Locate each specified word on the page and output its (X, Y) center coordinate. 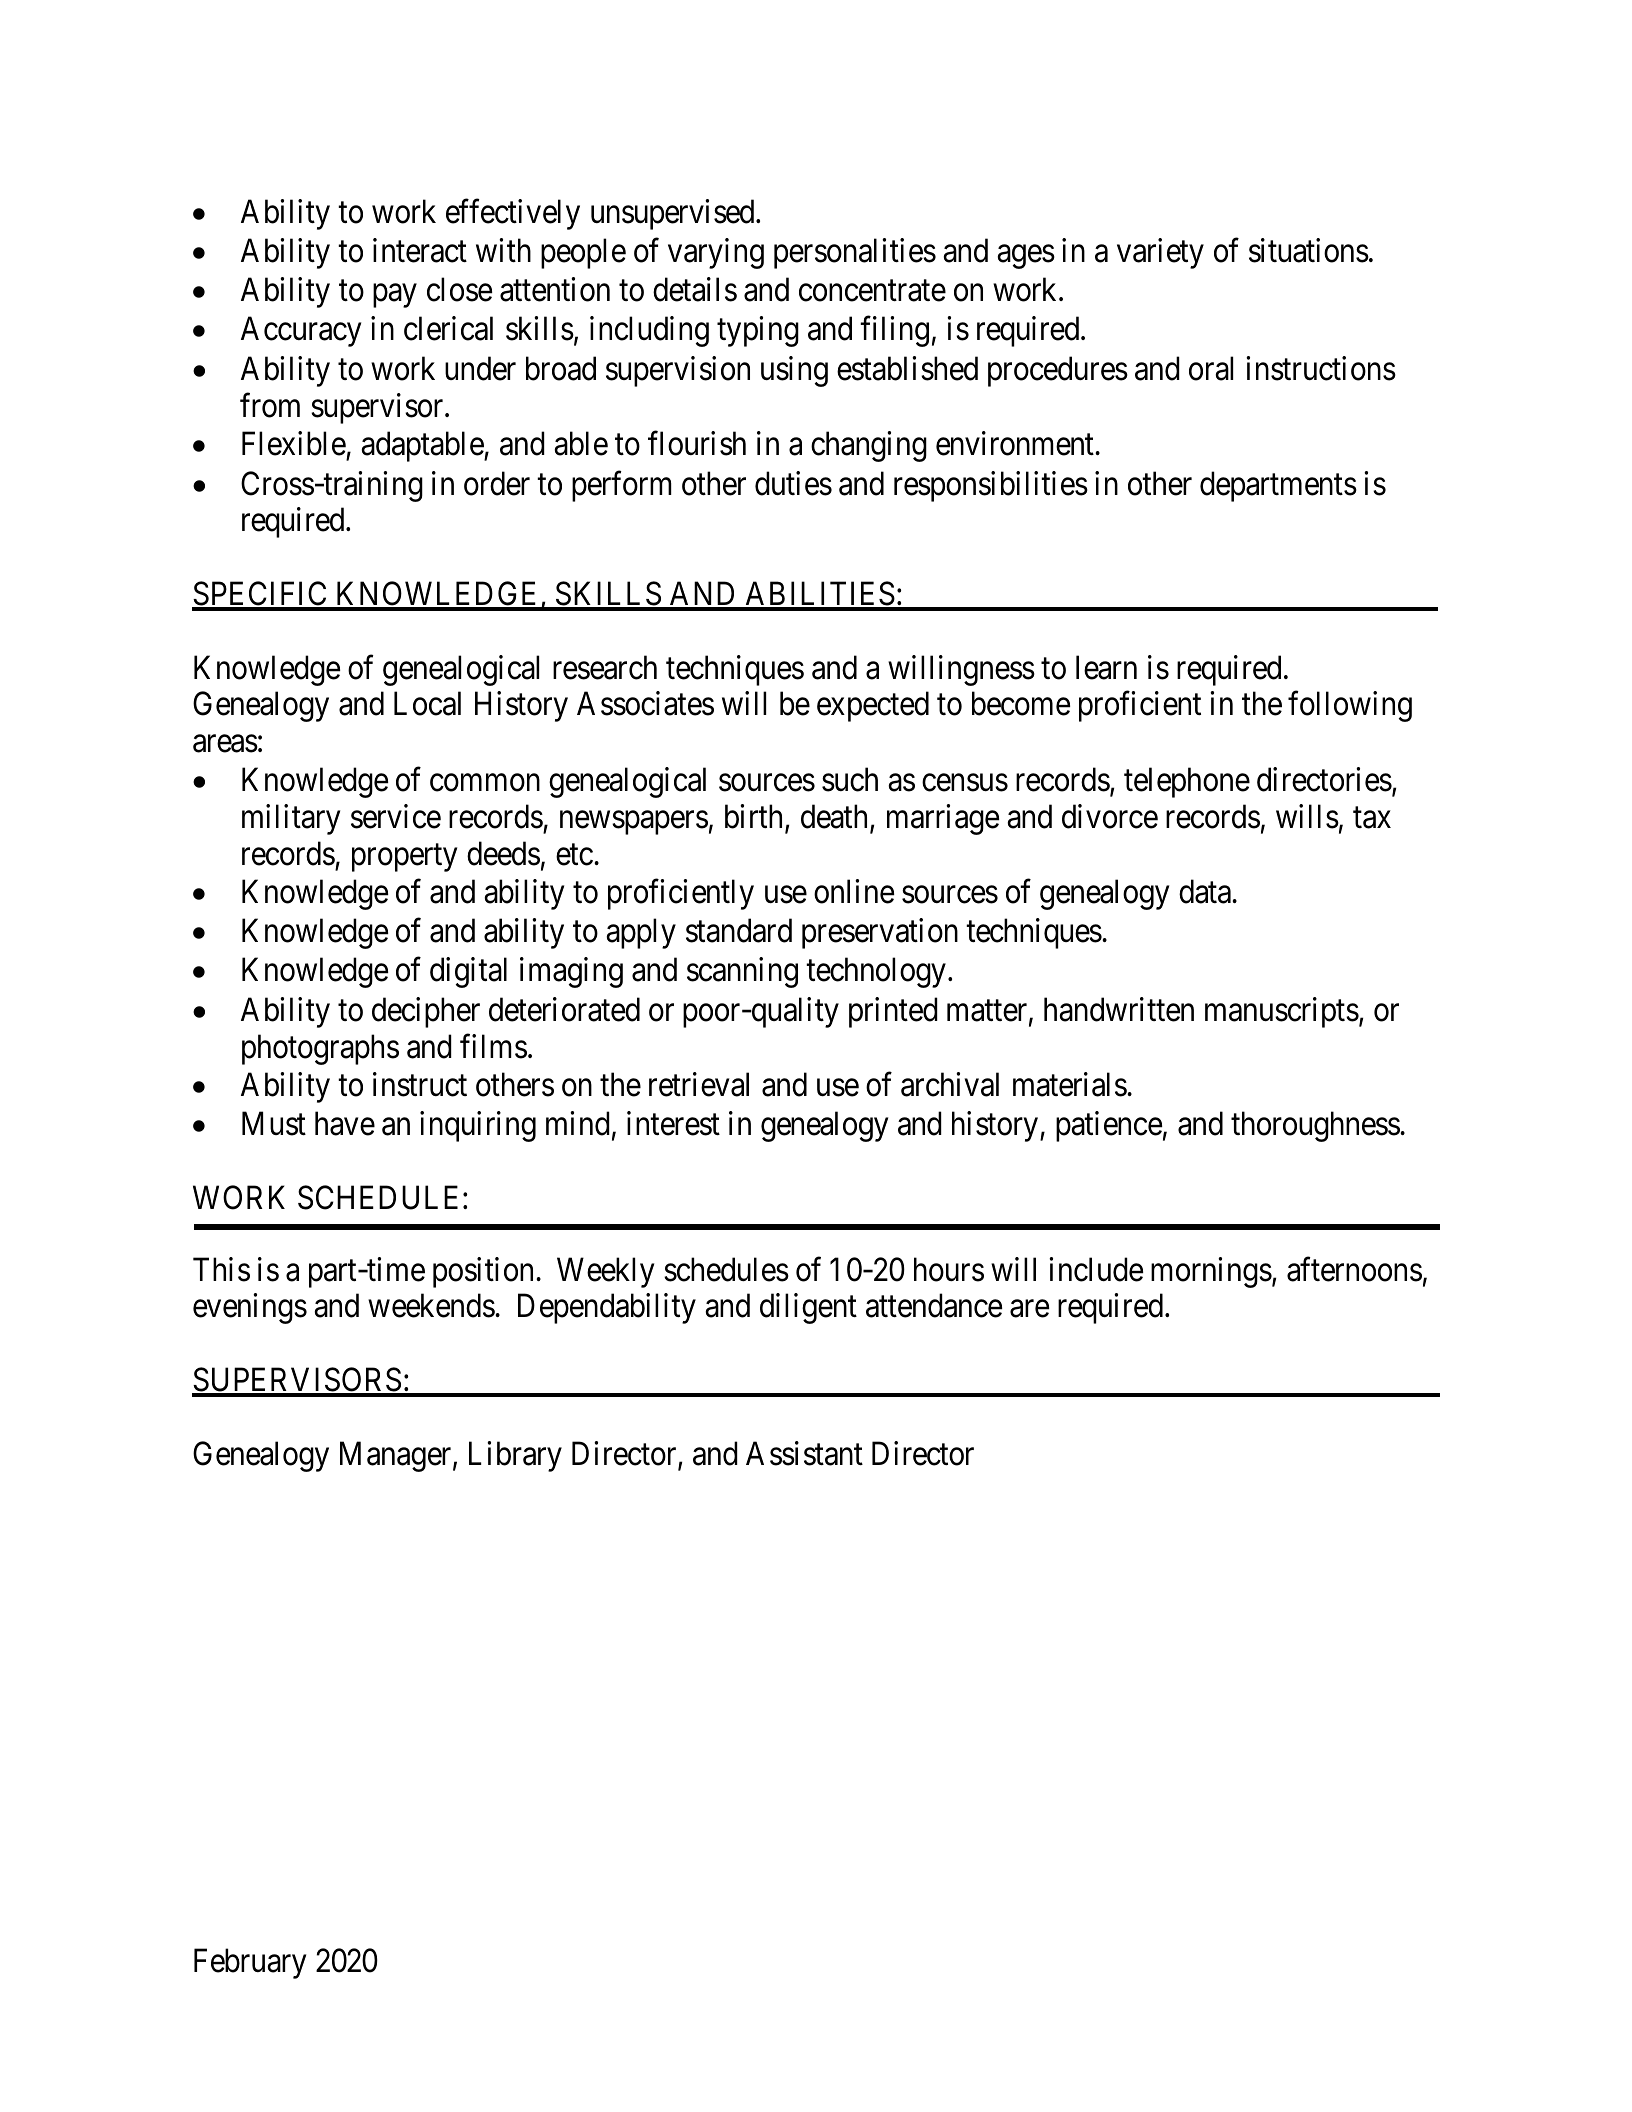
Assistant (804, 1453)
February (250, 1963)
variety (1160, 253)
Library (515, 1456)
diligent (808, 1309)
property (404, 858)
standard (739, 930)
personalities (855, 253)
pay (395, 296)
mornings (1211, 1272)
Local (427, 704)
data (1206, 891)
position (485, 1272)
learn (1106, 667)
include (1096, 1269)
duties (793, 483)
